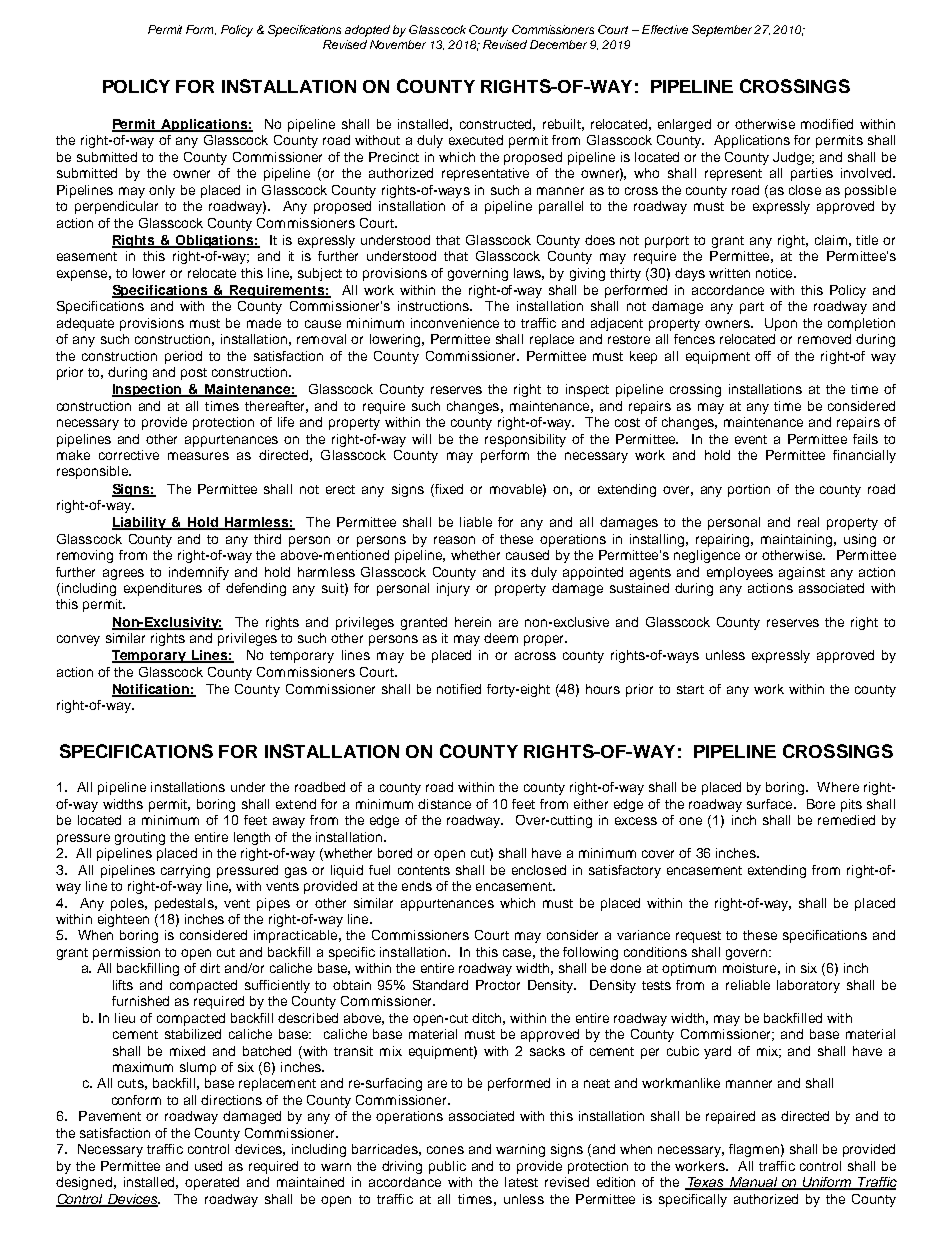  Describe the element at coordinates (162, 191) in the page. I see `only` at that location.
